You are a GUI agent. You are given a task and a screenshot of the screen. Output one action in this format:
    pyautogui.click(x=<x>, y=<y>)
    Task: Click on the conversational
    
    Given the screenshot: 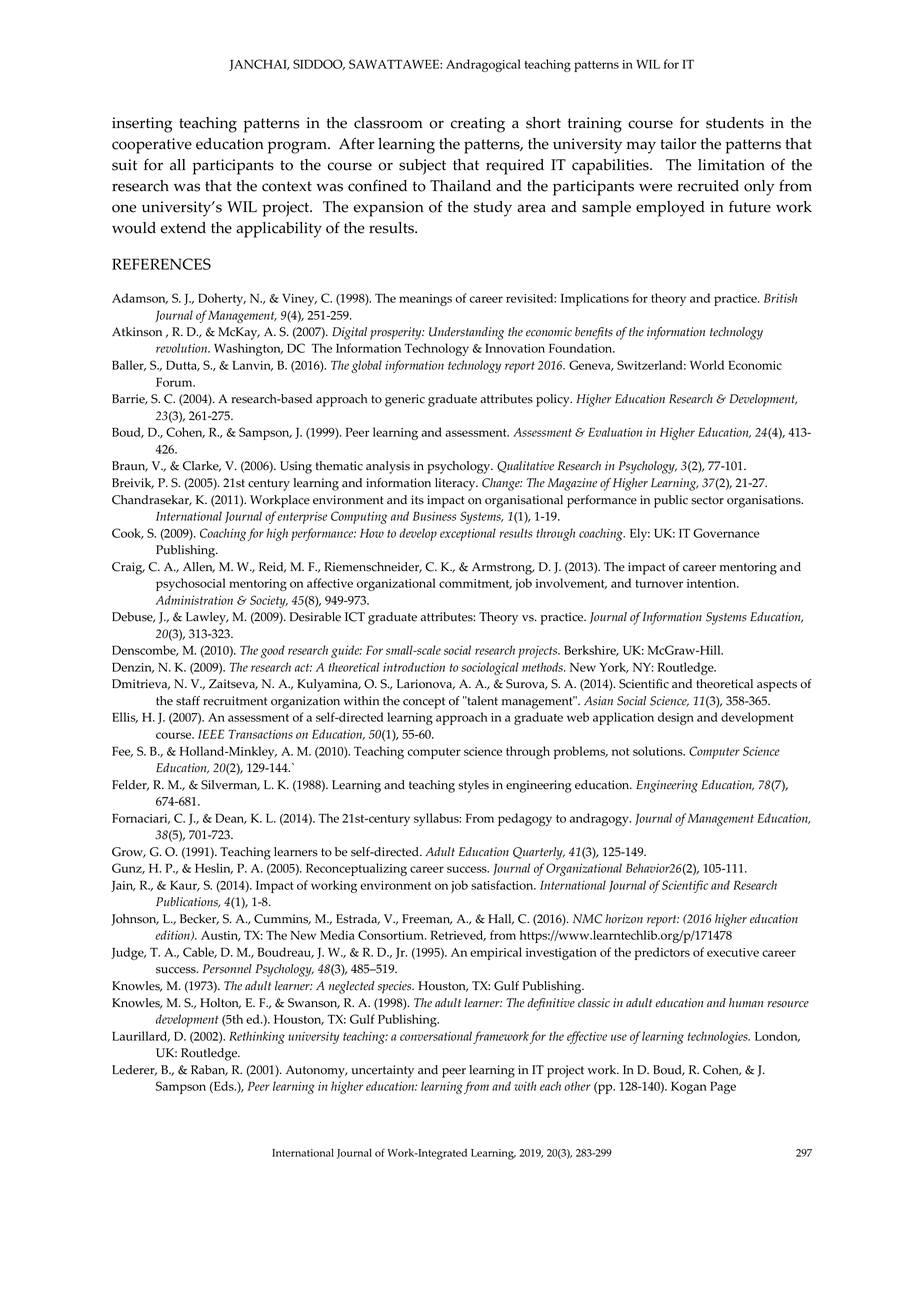 What is the action you would take?
    pyautogui.click(x=436, y=1036)
